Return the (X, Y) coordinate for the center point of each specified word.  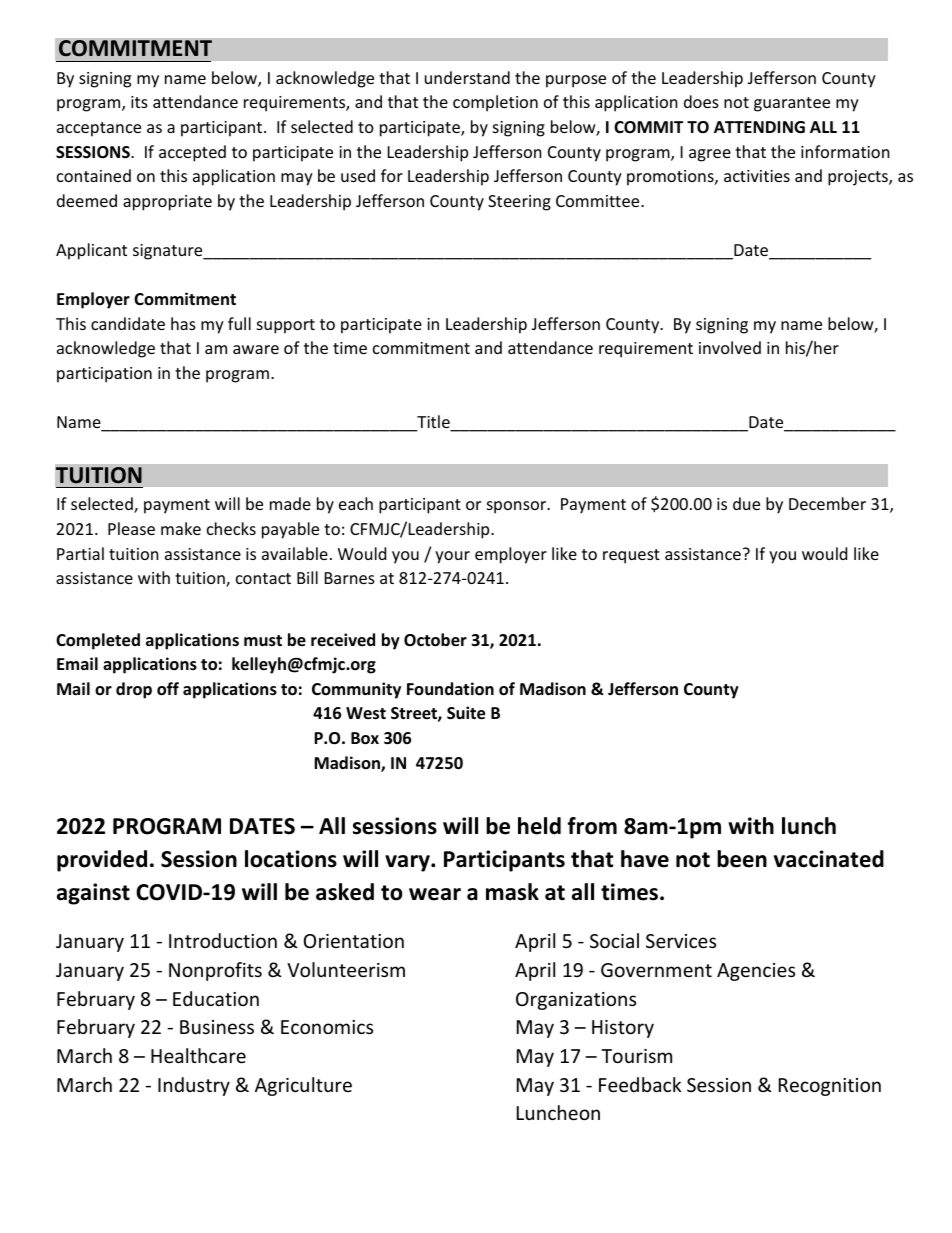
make (181, 528)
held (539, 826)
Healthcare (198, 1055)
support (286, 326)
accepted (192, 153)
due (746, 503)
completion (495, 103)
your (452, 557)
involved (730, 347)
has (183, 323)
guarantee (792, 104)
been (742, 859)
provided (102, 861)
